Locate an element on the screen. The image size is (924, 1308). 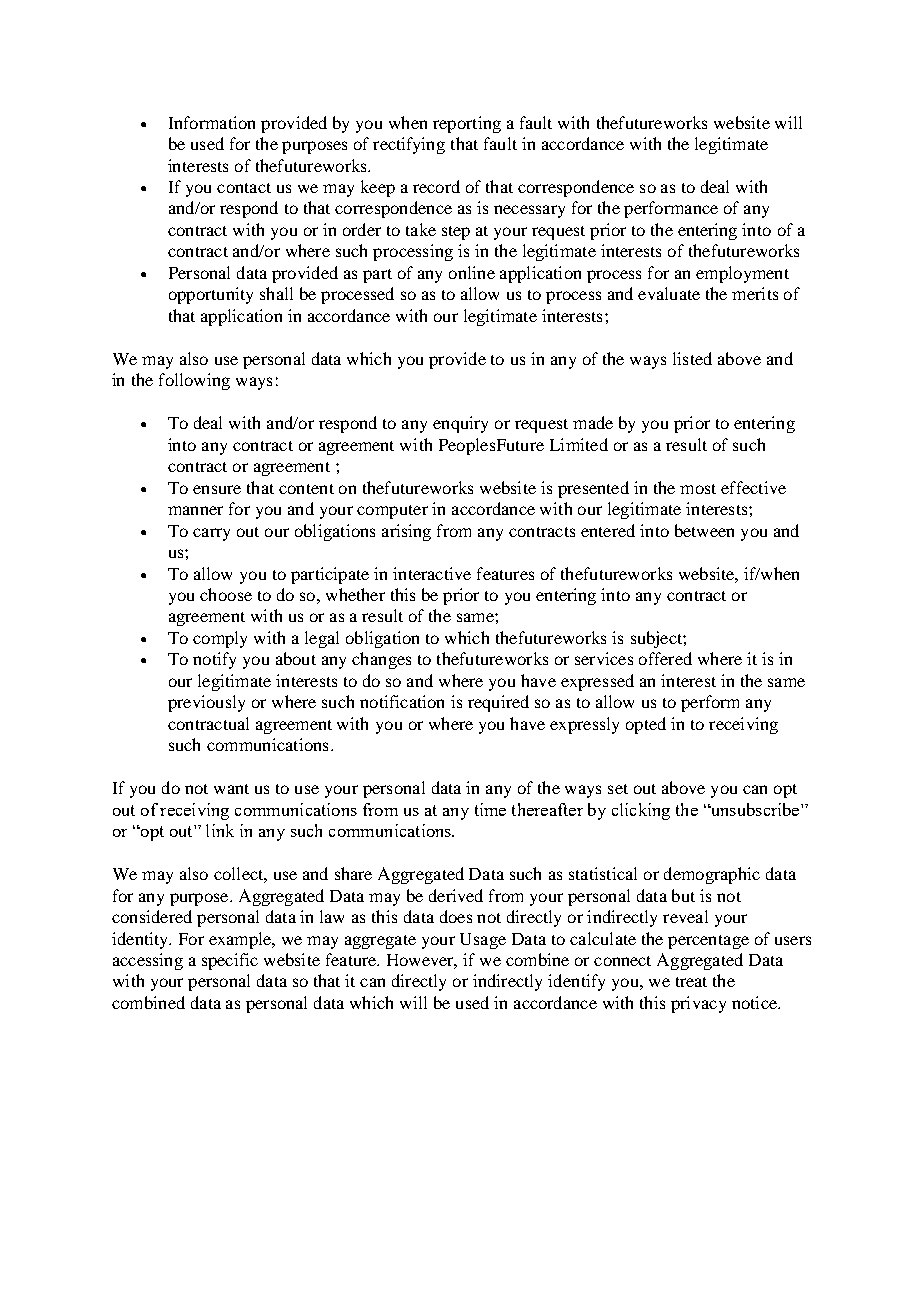
following is located at coordinates (194, 381).
